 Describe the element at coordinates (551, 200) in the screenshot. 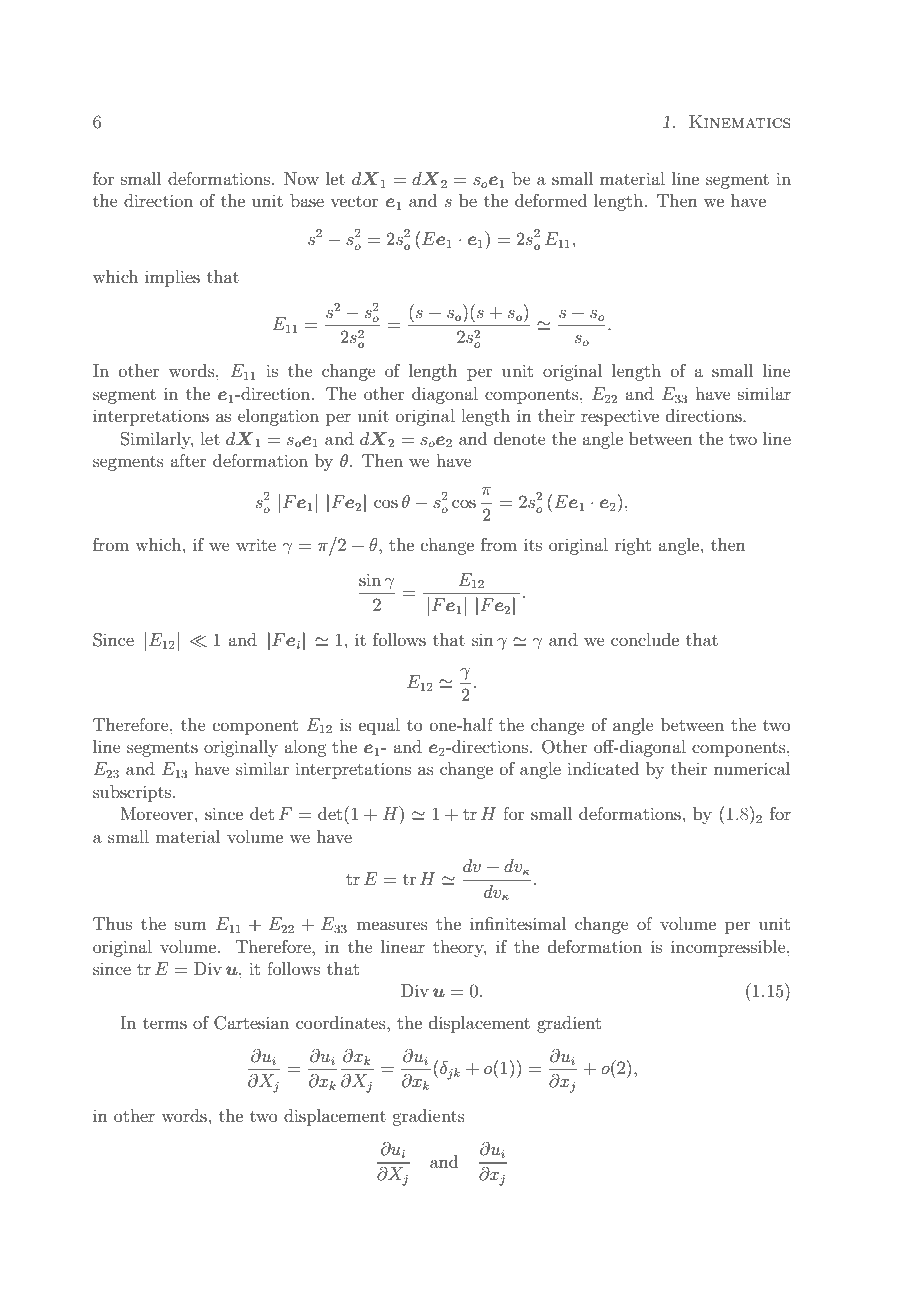

I see `deformed` at that location.
